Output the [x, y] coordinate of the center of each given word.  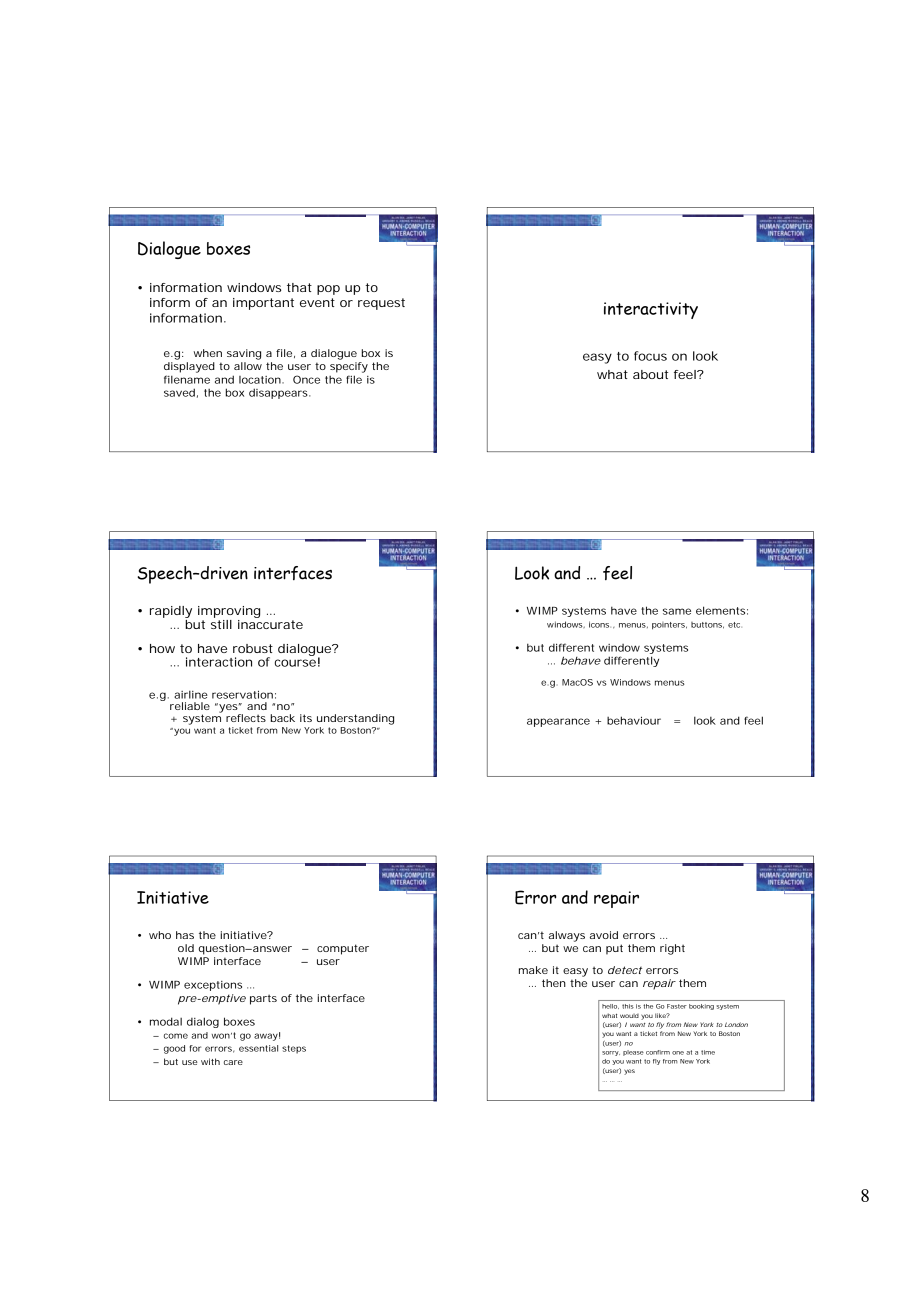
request [381, 304]
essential [258, 1048]
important [263, 304]
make [533, 970]
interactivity [651, 310]
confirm [658, 1052]
